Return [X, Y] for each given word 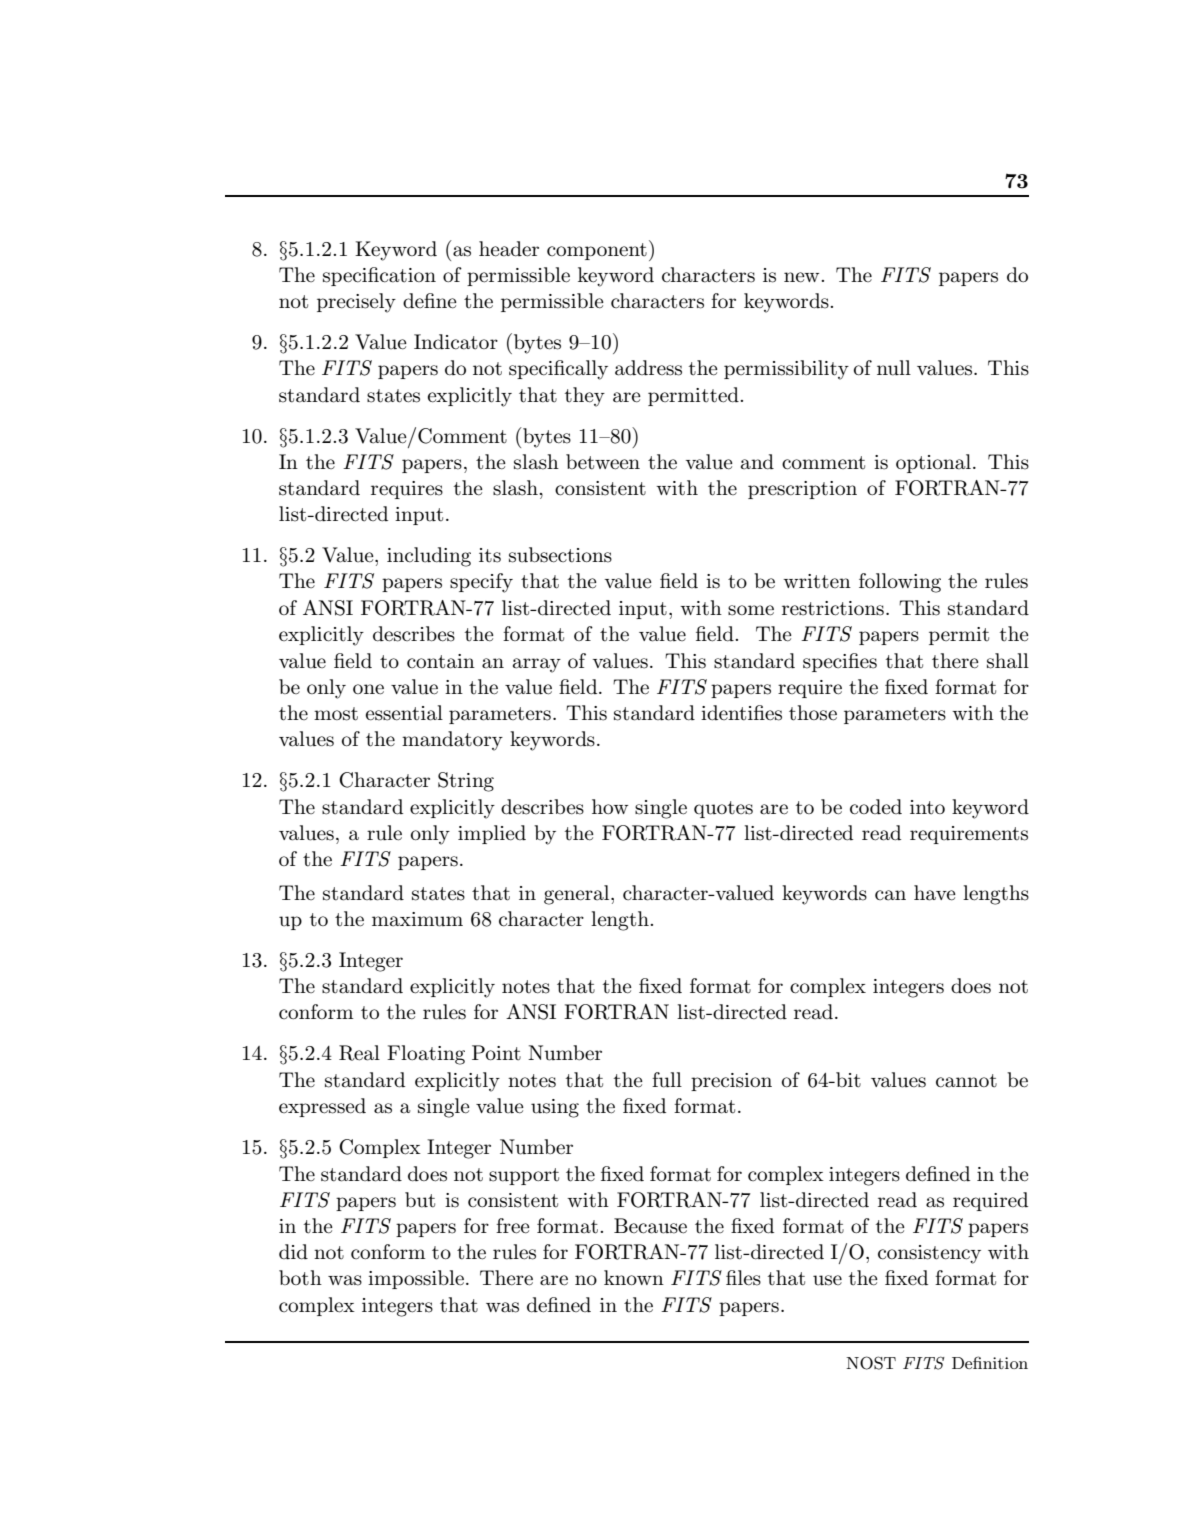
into [927, 807]
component [597, 251]
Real [359, 1053]
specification [379, 276]
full [667, 1080]
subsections [560, 555]
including [429, 557]
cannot [966, 1081]
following [900, 583]
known [634, 1277]
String [466, 782]
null [894, 368]
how [610, 806]
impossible [417, 1279]
